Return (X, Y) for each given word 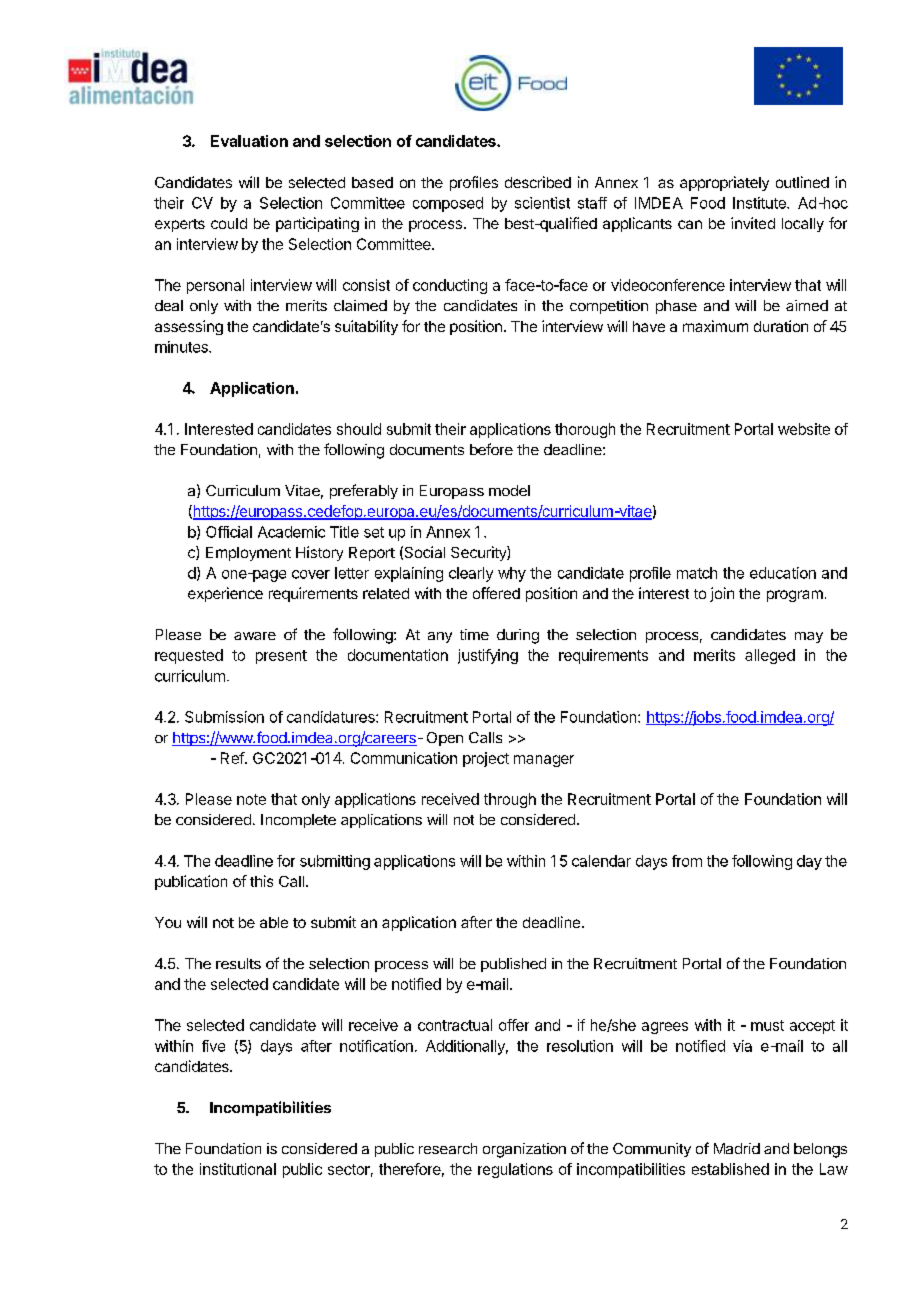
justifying (488, 656)
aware (255, 636)
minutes (182, 347)
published (513, 965)
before (491, 449)
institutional (238, 1169)
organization (524, 1150)
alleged (770, 656)
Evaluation (249, 141)
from (687, 861)
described (538, 182)
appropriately (724, 183)
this (261, 881)
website (804, 429)
